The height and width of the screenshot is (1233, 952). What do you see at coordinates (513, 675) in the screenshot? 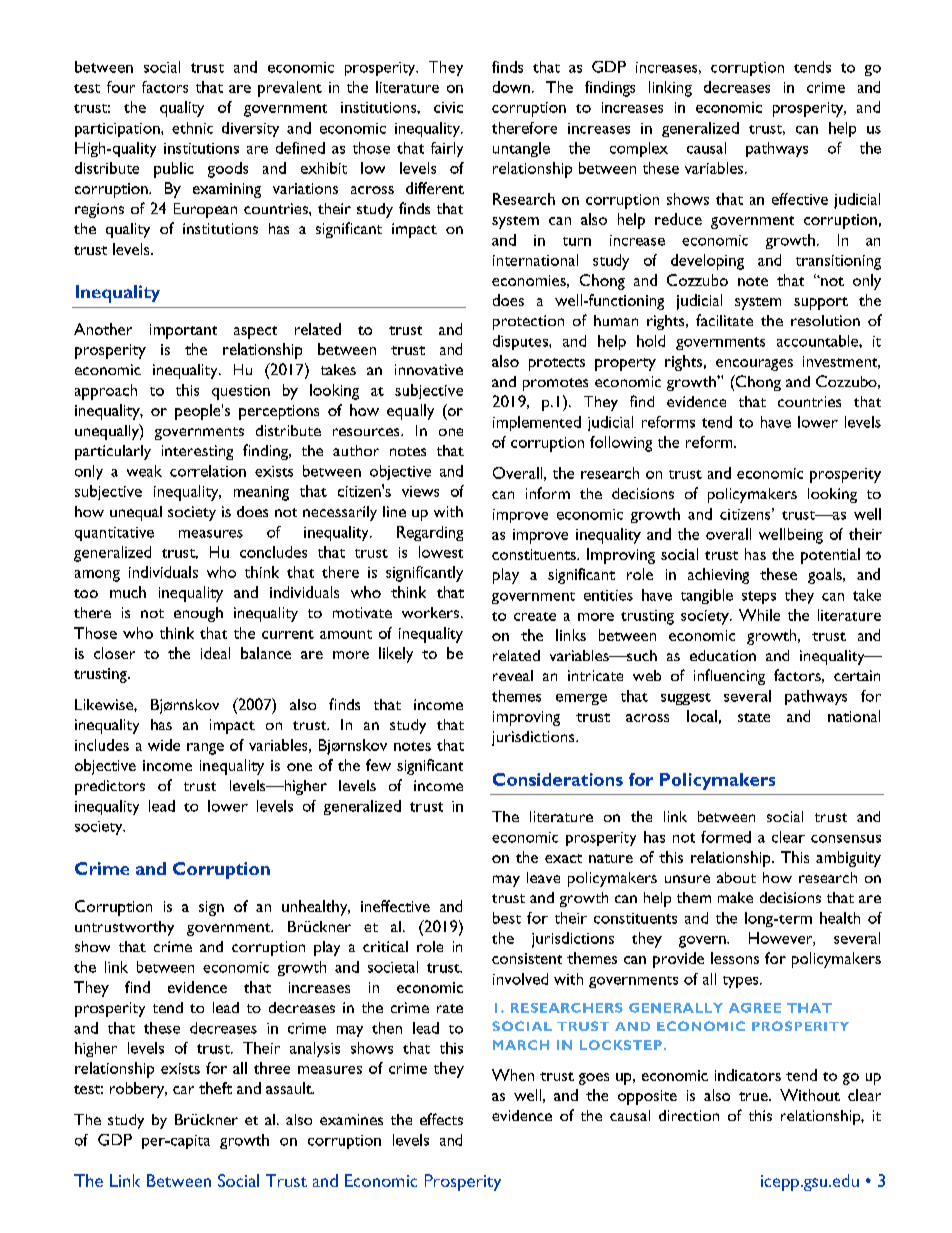
I see `reveal` at bounding box center [513, 675].
